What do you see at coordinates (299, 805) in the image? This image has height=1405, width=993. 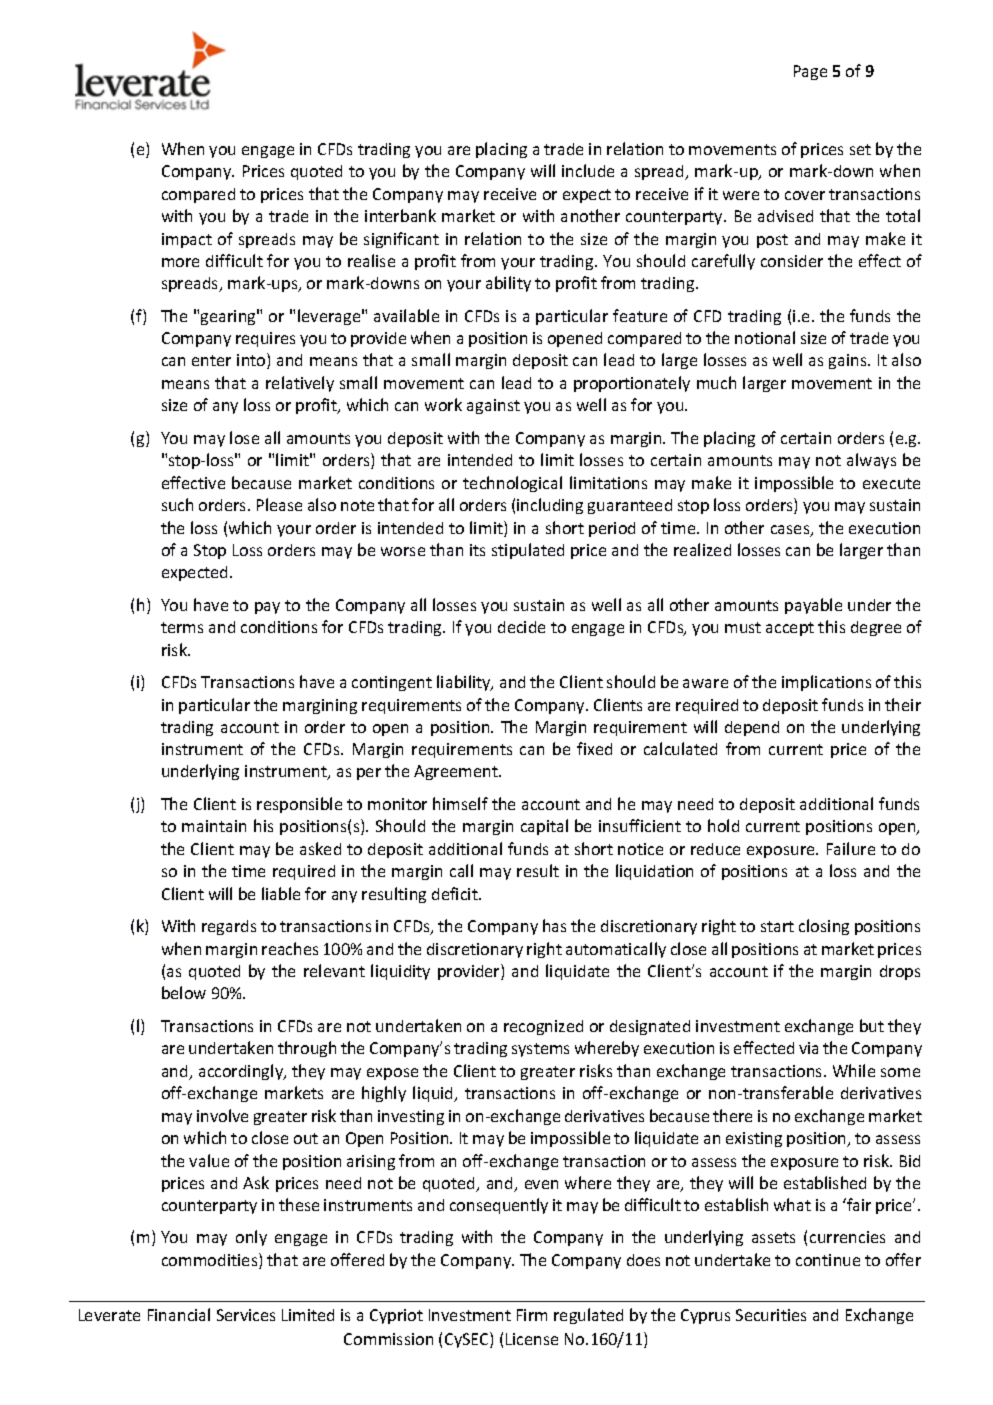 I see `responsible` at bounding box center [299, 805].
